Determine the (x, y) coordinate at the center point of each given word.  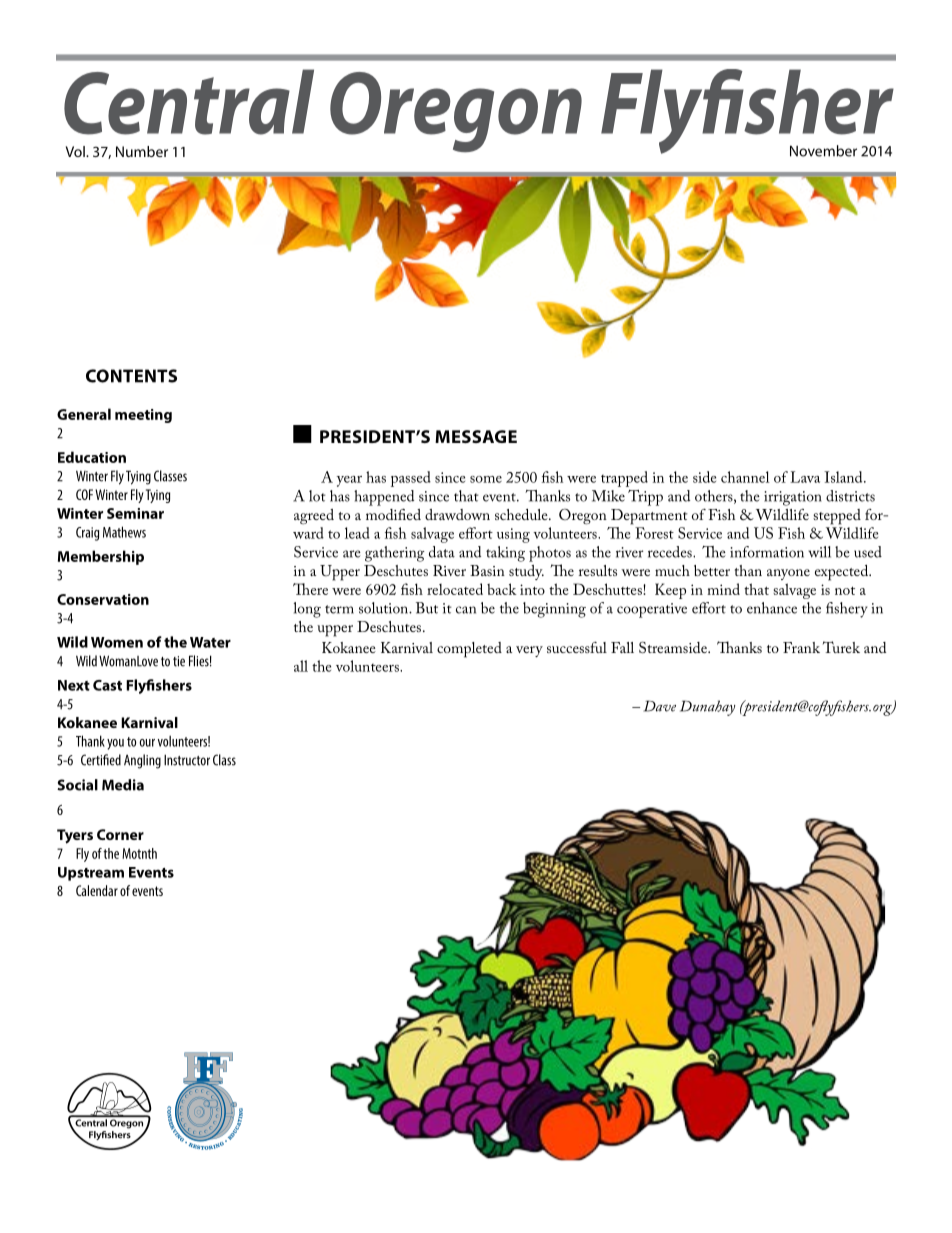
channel (745, 477)
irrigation (793, 498)
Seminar (135, 513)
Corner (120, 834)
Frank (801, 647)
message (476, 436)
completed (469, 650)
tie (179, 661)
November (823, 151)
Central (189, 102)
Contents (131, 376)
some (486, 479)
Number (142, 151)
